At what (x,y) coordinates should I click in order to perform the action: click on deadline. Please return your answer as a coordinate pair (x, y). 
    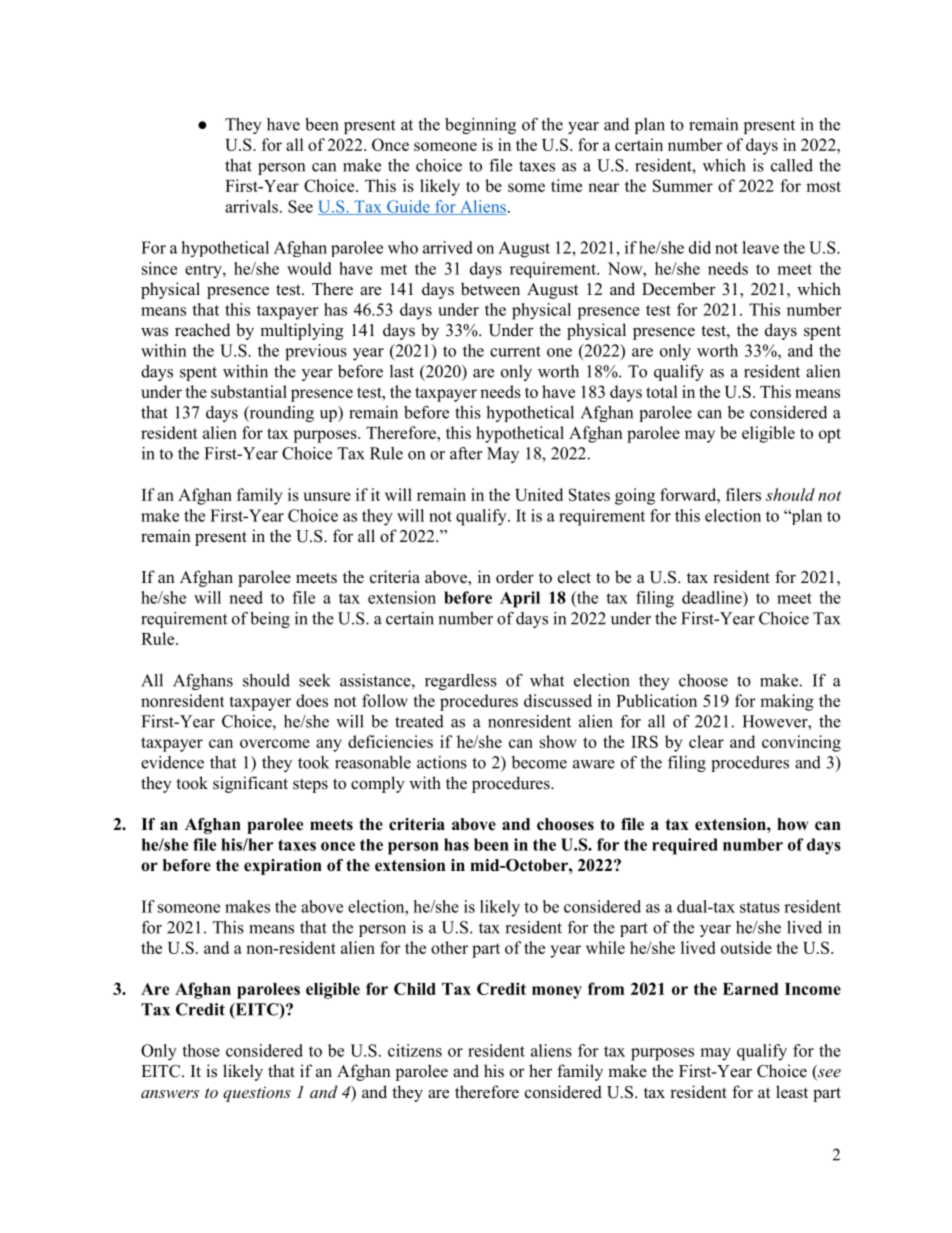
    Looking at the image, I should click on (713, 597).
